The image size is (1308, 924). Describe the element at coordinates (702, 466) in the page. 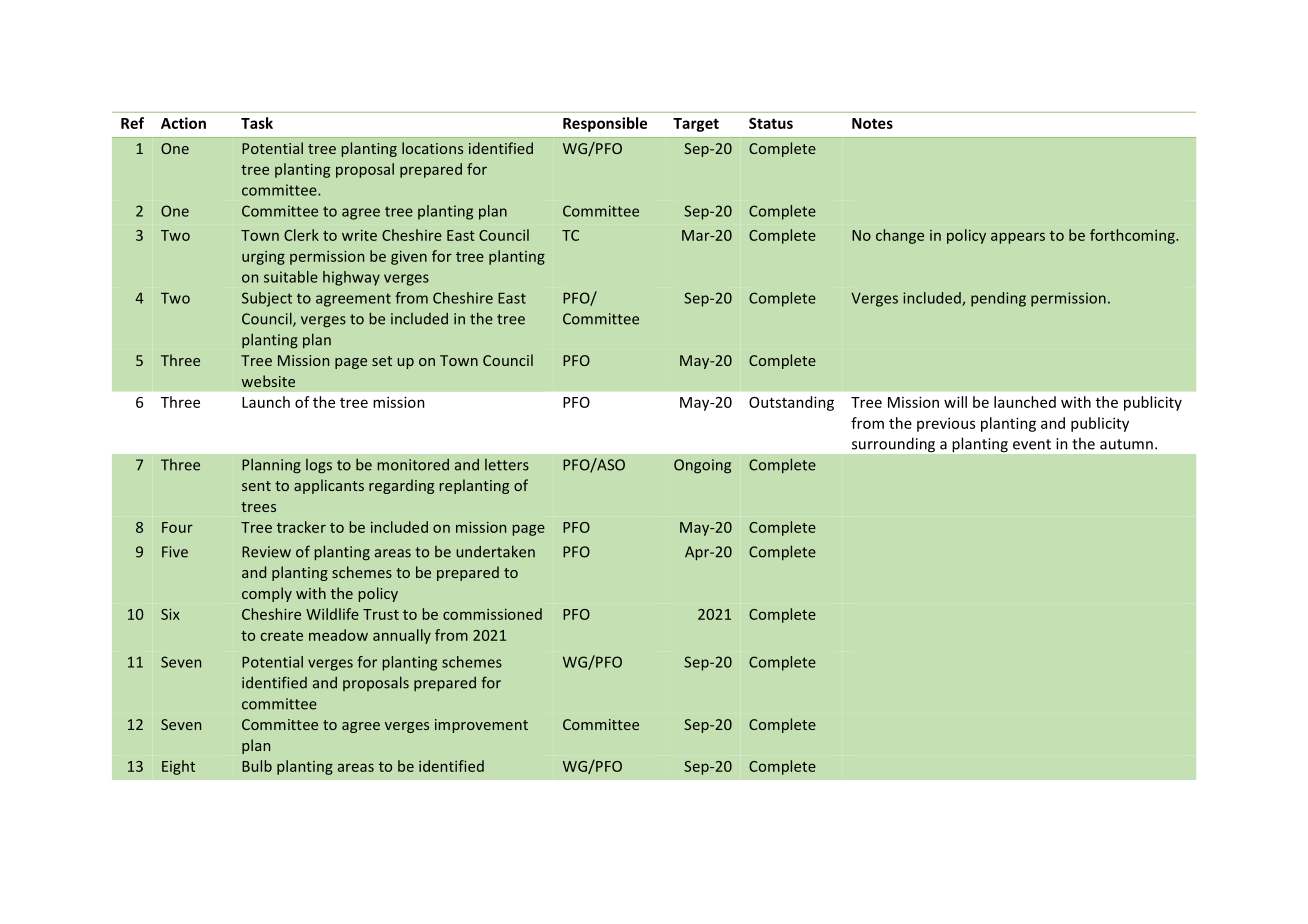

I see `Ongoing` at that location.
